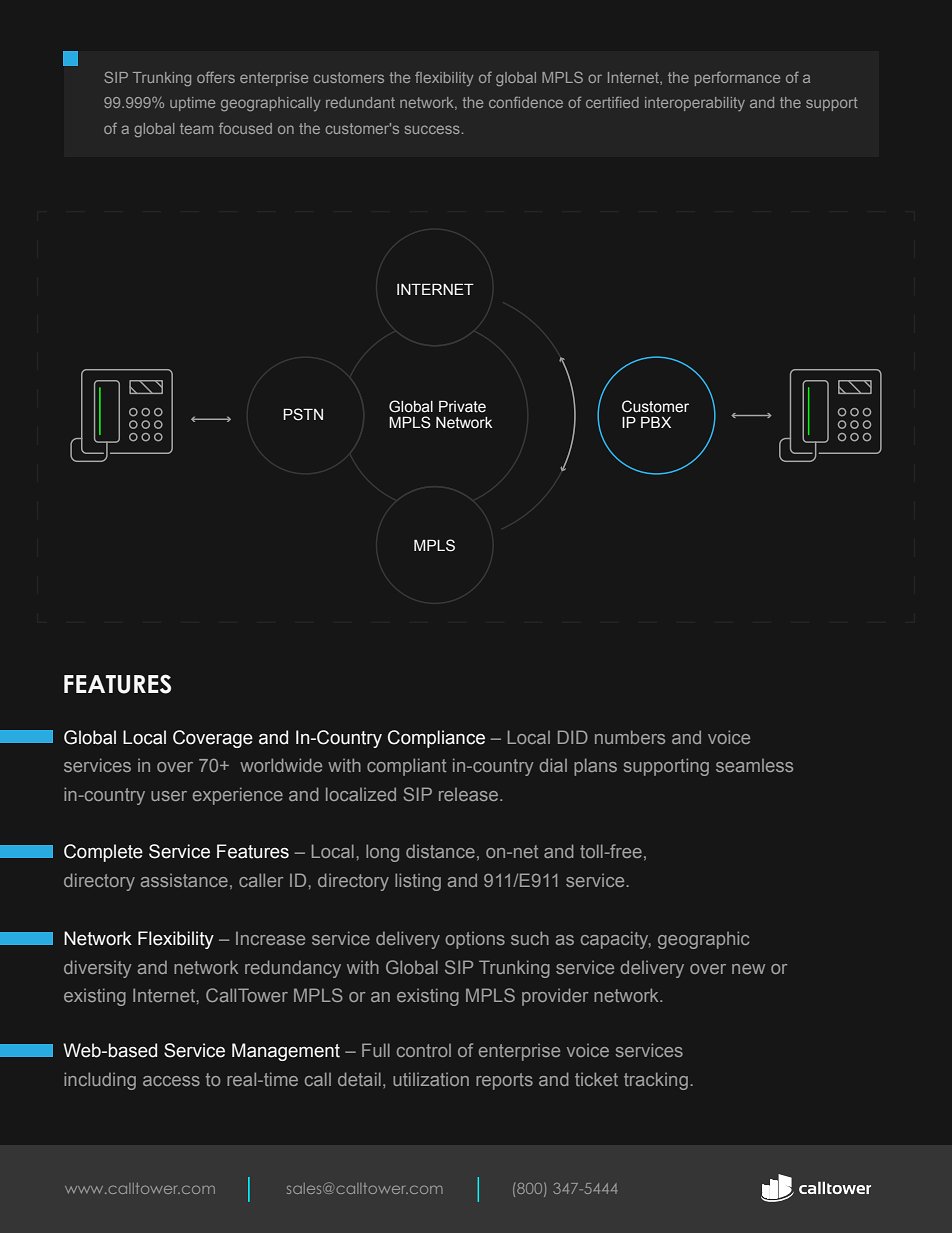 The image size is (952, 1233). What do you see at coordinates (196, 128) in the document?
I see `team` at bounding box center [196, 128].
